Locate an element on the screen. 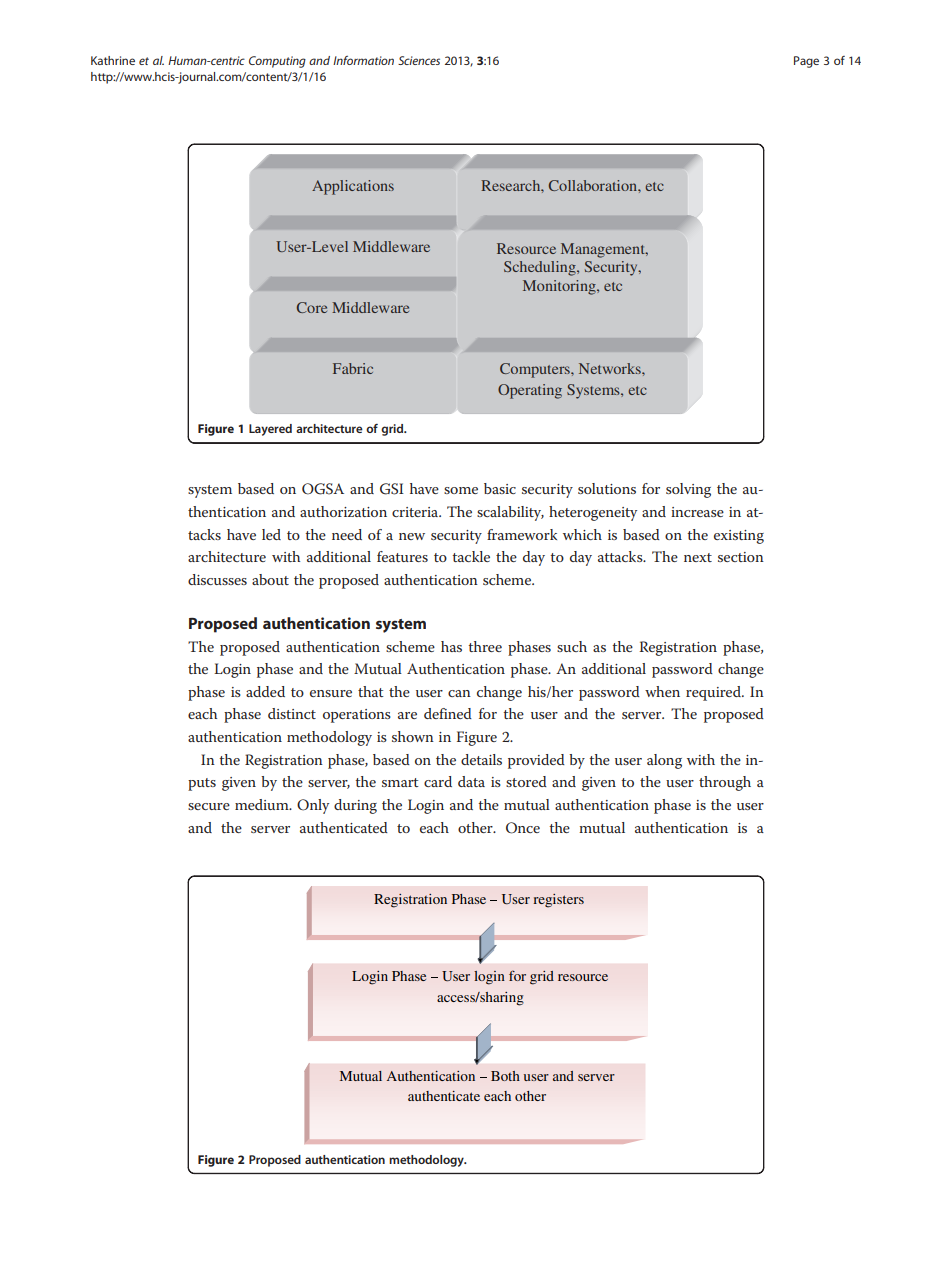 The image size is (952, 1270). section is located at coordinates (741, 557).
